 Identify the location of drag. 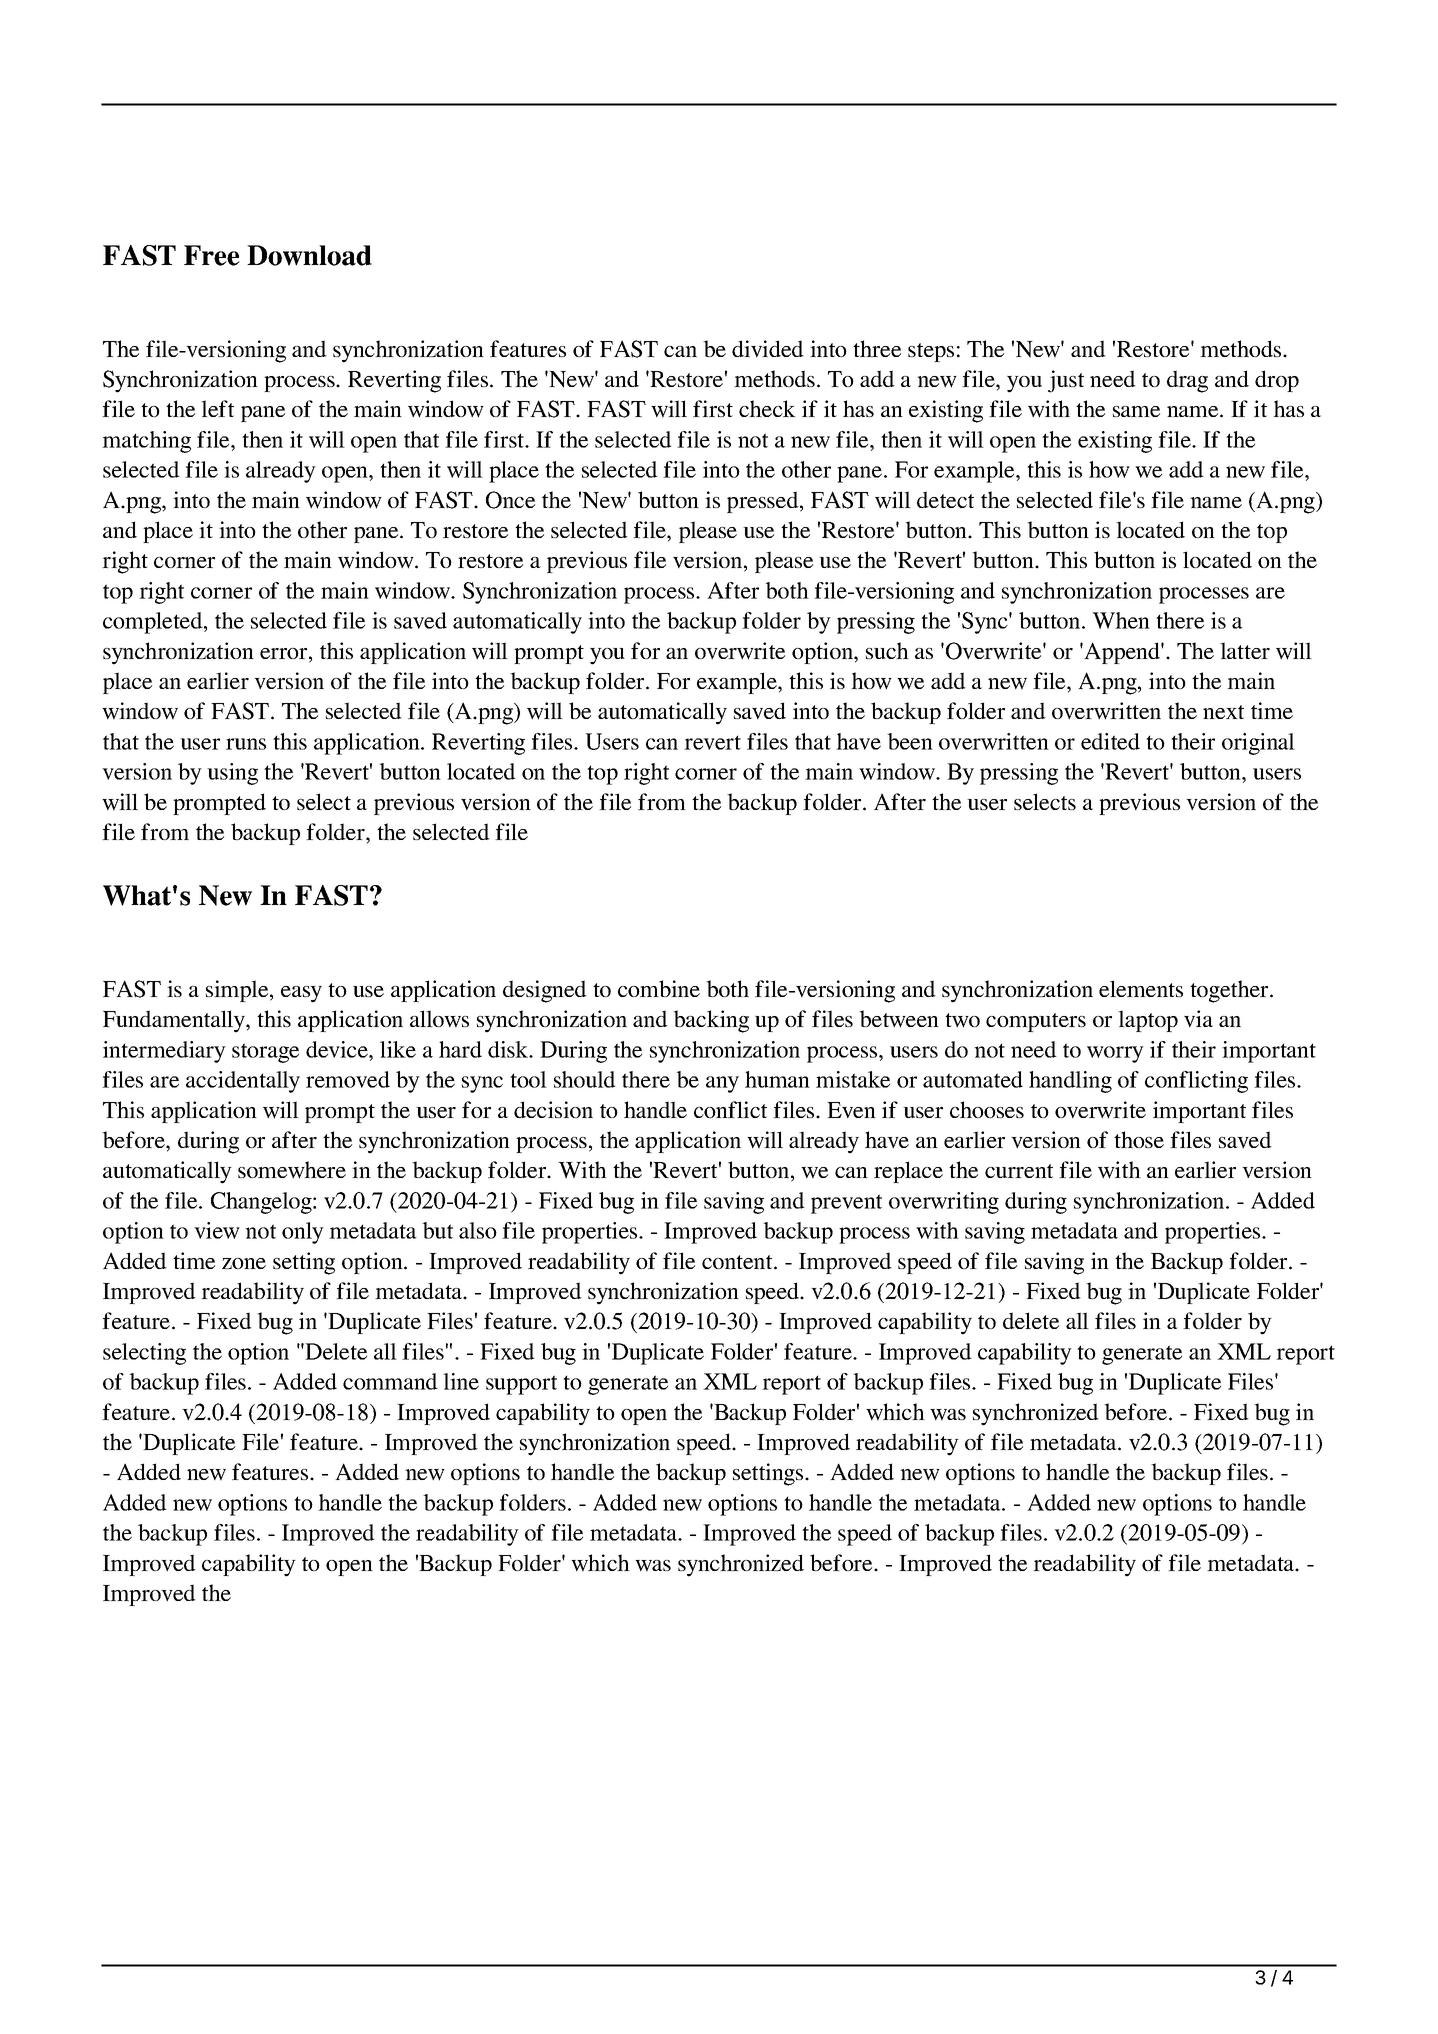
(1187, 381).
